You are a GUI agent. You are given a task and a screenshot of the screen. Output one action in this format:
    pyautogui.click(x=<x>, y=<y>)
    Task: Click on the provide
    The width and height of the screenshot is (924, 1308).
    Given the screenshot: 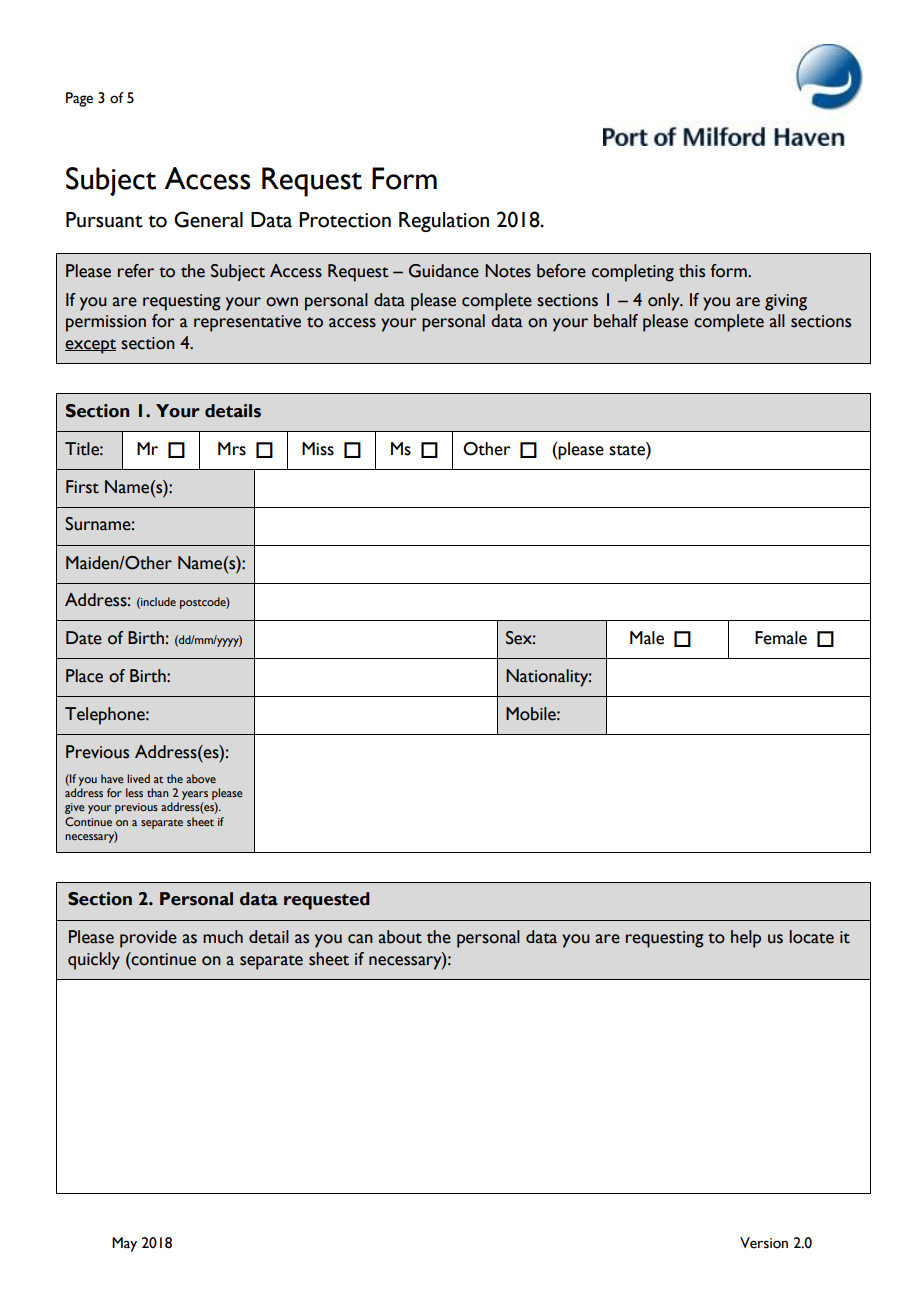 What is the action you would take?
    pyautogui.click(x=148, y=939)
